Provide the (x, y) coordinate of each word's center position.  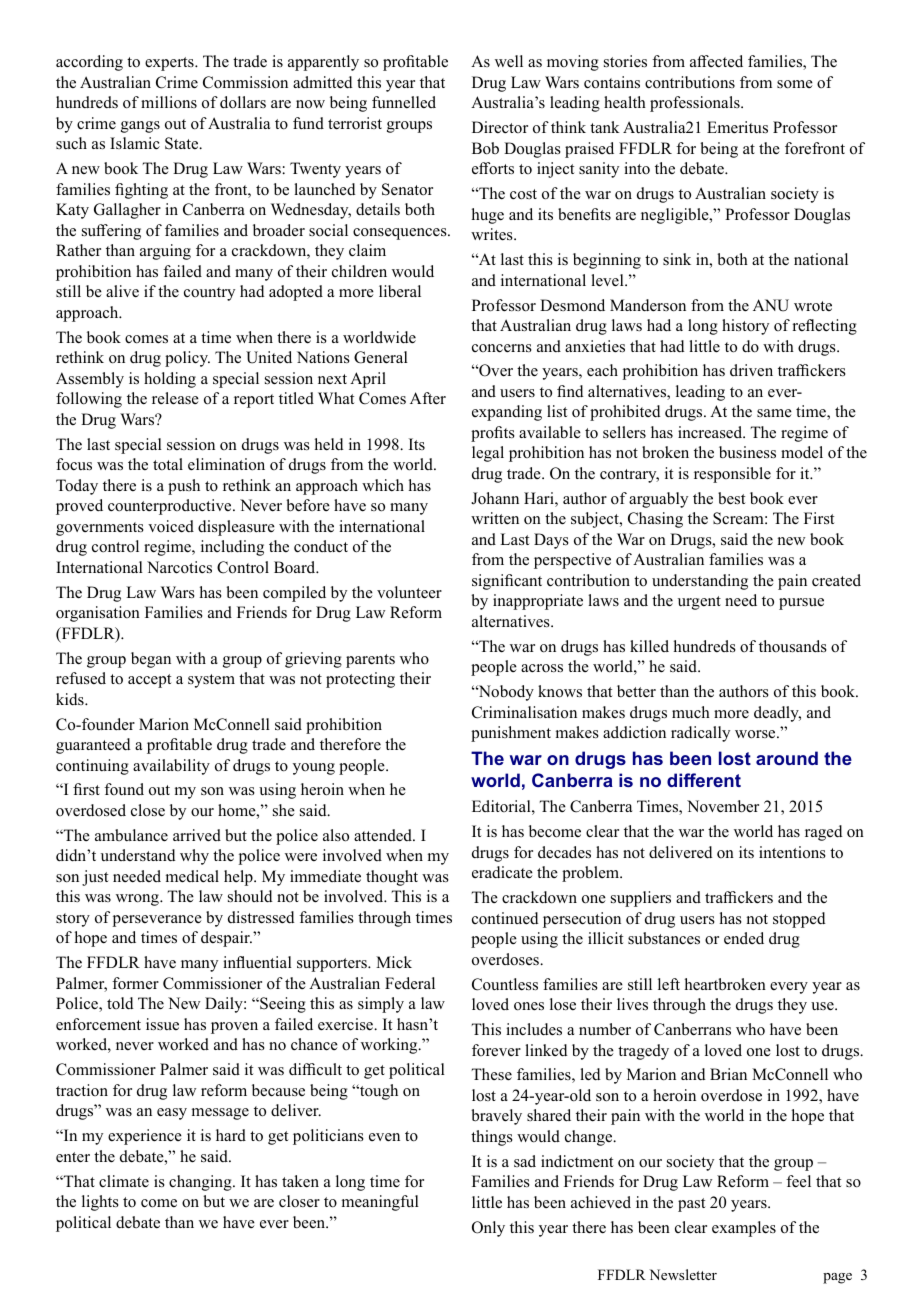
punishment (511, 734)
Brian (728, 1074)
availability (171, 767)
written (495, 518)
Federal (410, 983)
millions (169, 102)
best (731, 498)
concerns (502, 348)
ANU (771, 305)
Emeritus (737, 127)
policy (187, 359)
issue (162, 1024)
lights (100, 1203)
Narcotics (179, 567)
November (723, 806)
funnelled (404, 102)
